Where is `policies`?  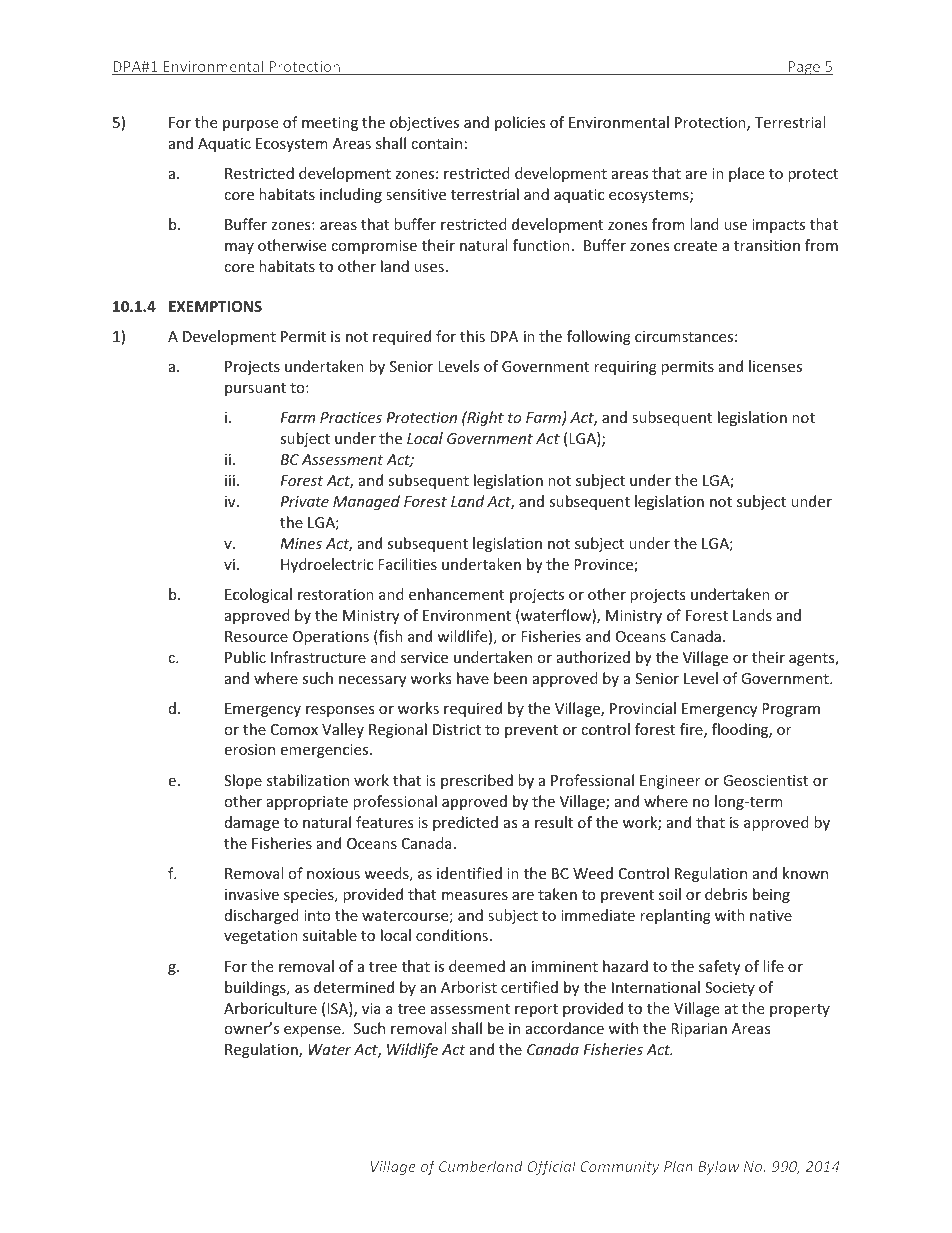 policies is located at coordinates (520, 123).
